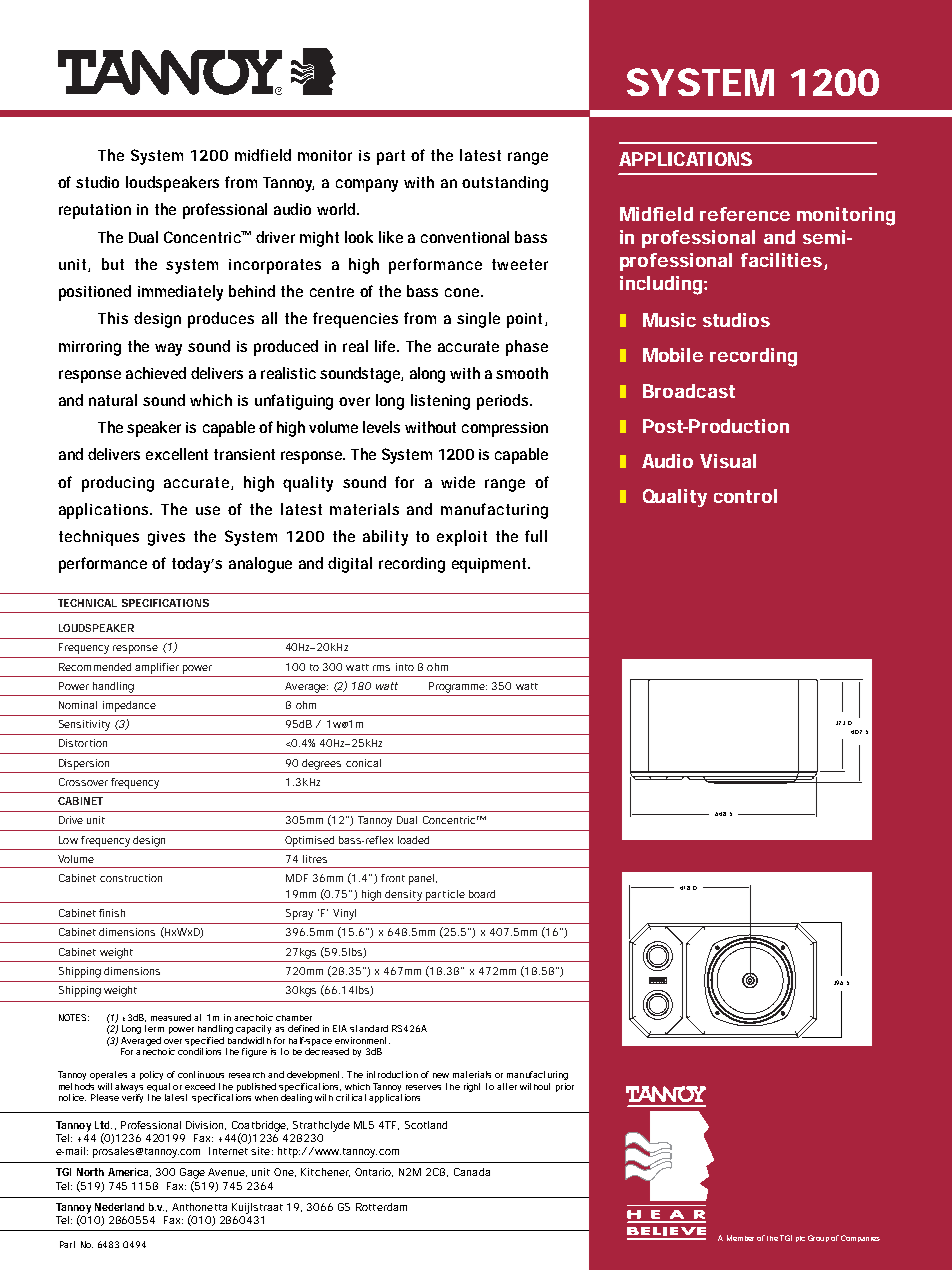 This document has width=952, height=1270. Describe the element at coordinates (458, 687) in the document. I see `Programme` at that location.
